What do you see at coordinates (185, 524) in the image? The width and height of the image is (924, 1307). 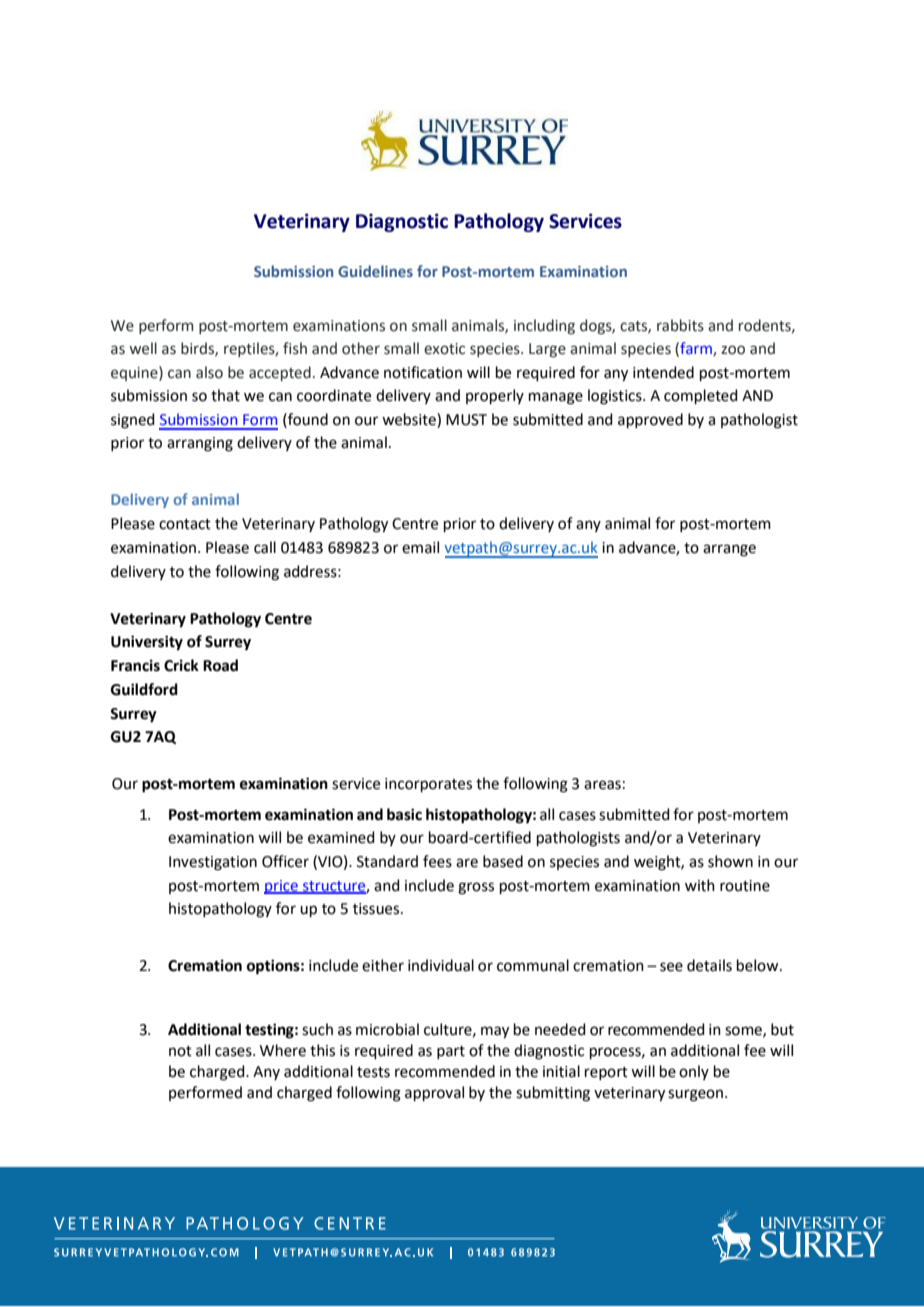 I see `contact` at bounding box center [185, 524].
